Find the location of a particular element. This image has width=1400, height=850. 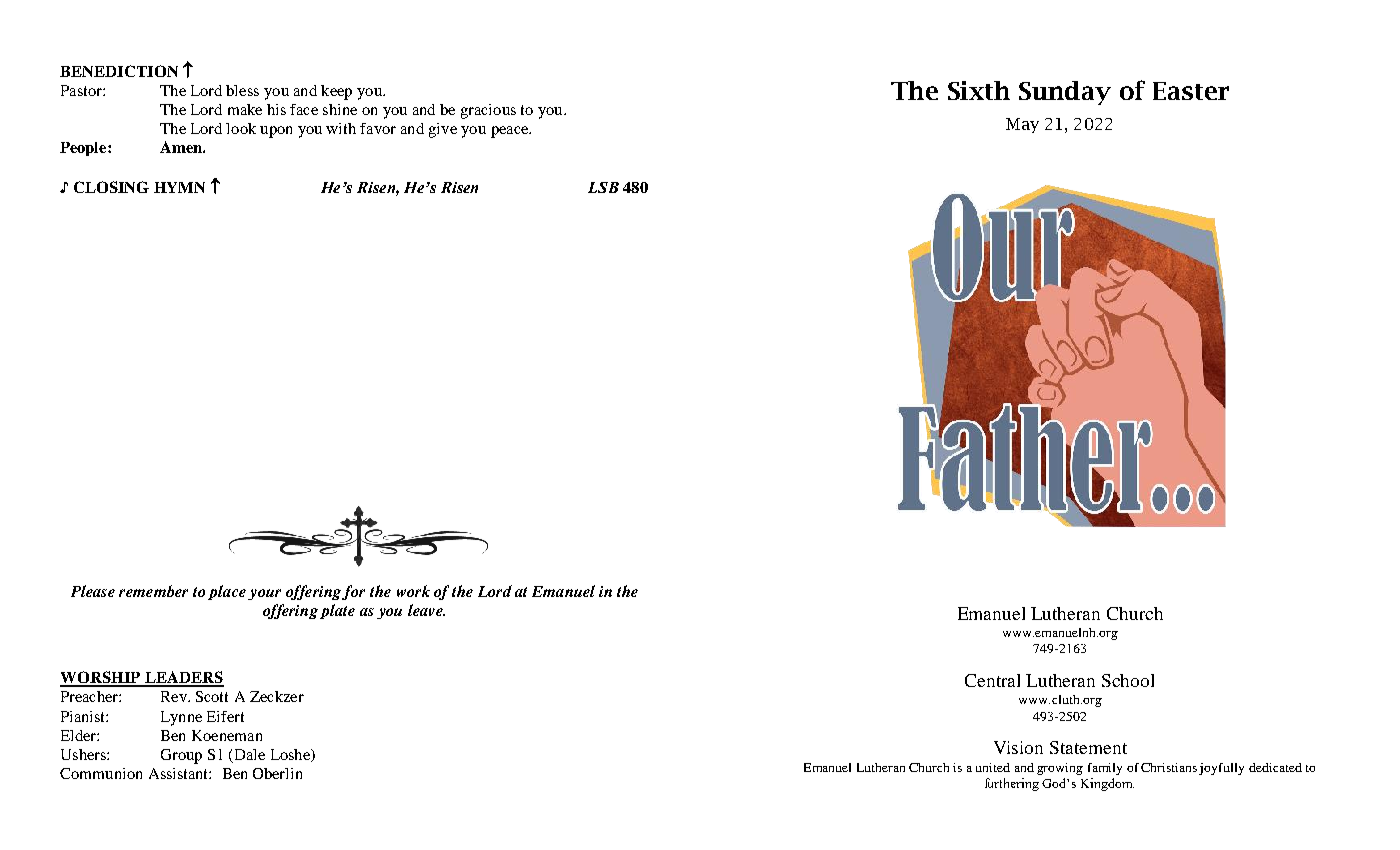

School is located at coordinates (1128, 680).
